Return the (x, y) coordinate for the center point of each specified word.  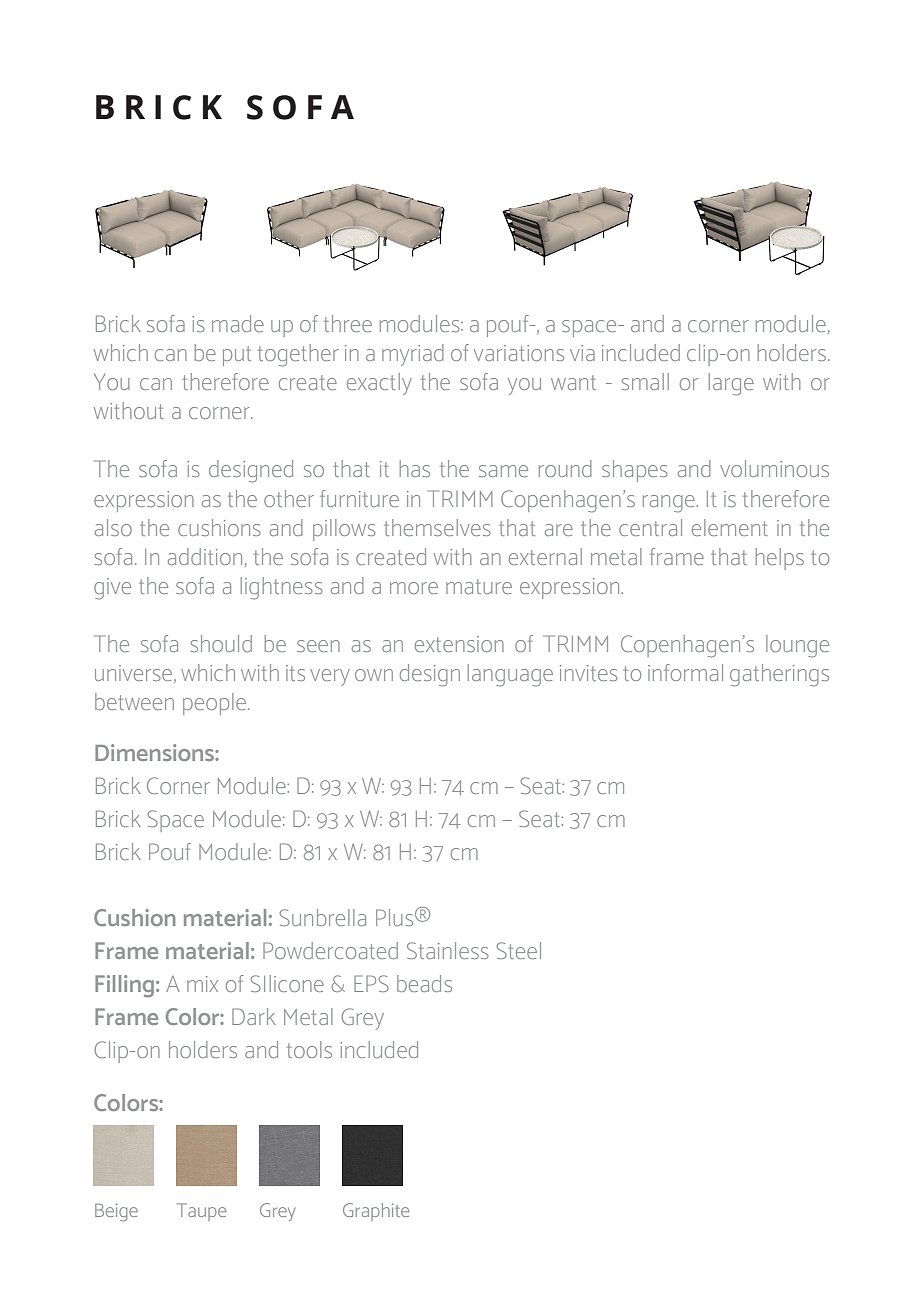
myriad (413, 355)
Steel (519, 950)
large (731, 384)
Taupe (201, 1212)
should (221, 643)
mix (202, 984)
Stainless (448, 950)
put (237, 356)
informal (685, 672)
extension (459, 644)
